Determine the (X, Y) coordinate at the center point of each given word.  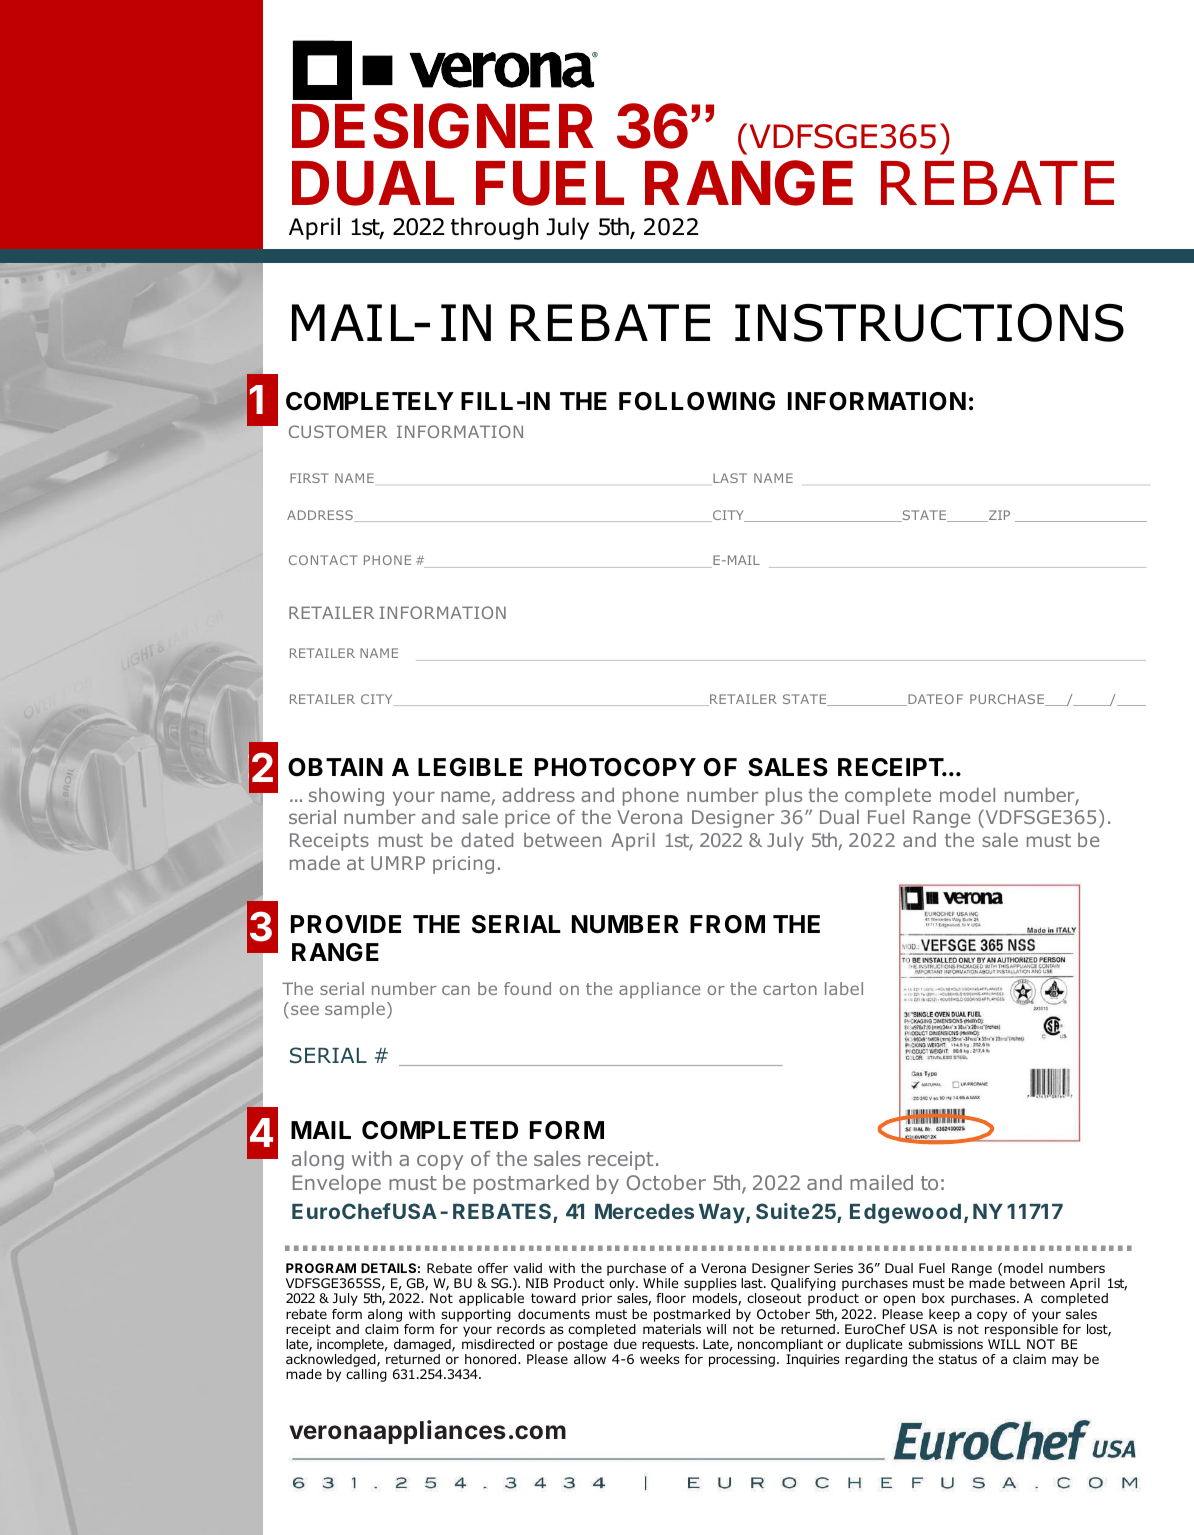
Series (833, 1268)
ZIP (998, 516)
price (527, 819)
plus (784, 797)
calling (366, 1375)
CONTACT (323, 560)
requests (669, 1345)
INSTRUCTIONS (929, 322)
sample (355, 1010)
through (494, 228)
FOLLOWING (697, 401)
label (844, 988)
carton (790, 989)
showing (346, 797)
